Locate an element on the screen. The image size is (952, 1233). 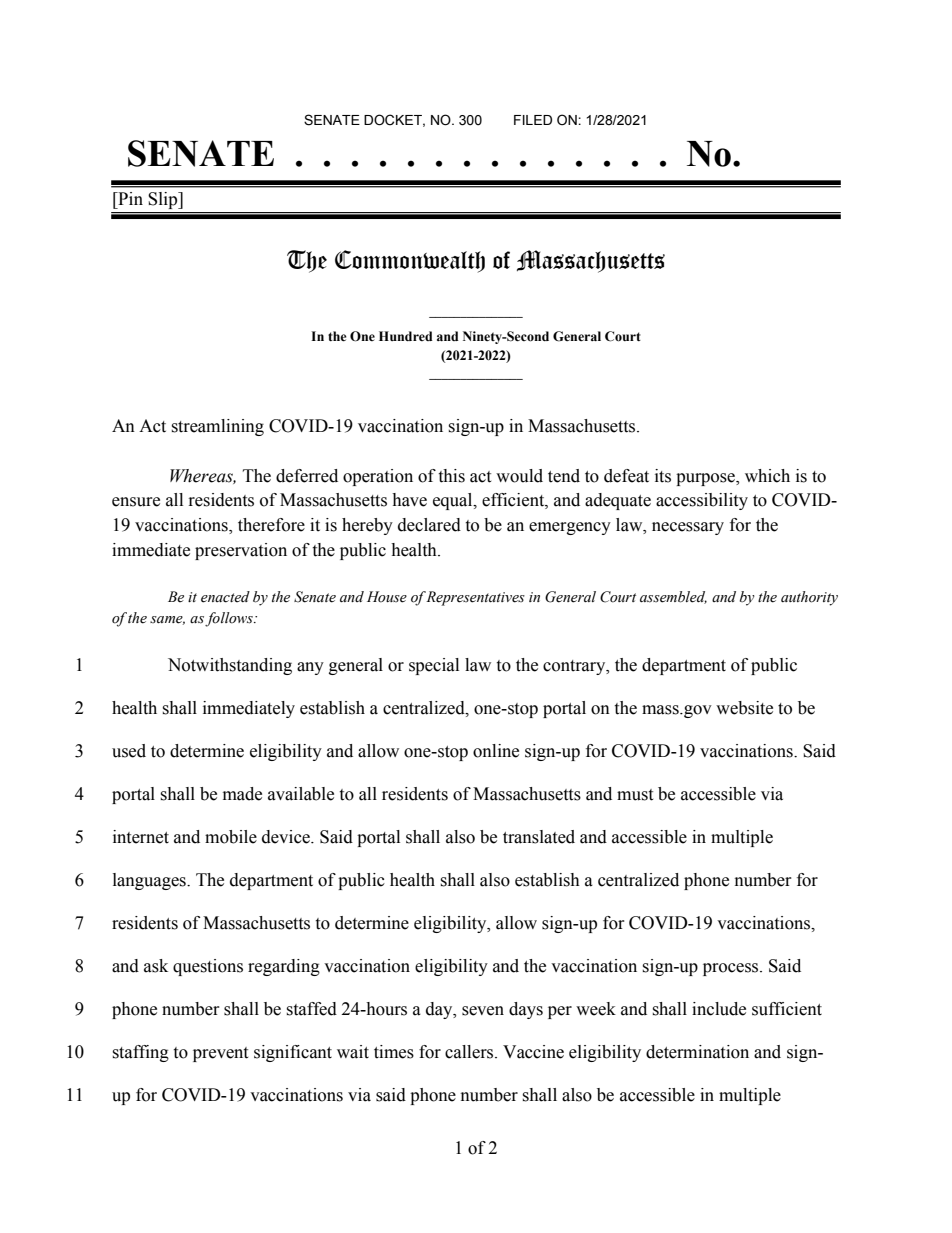
therefore is located at coordinates (271, 525).
